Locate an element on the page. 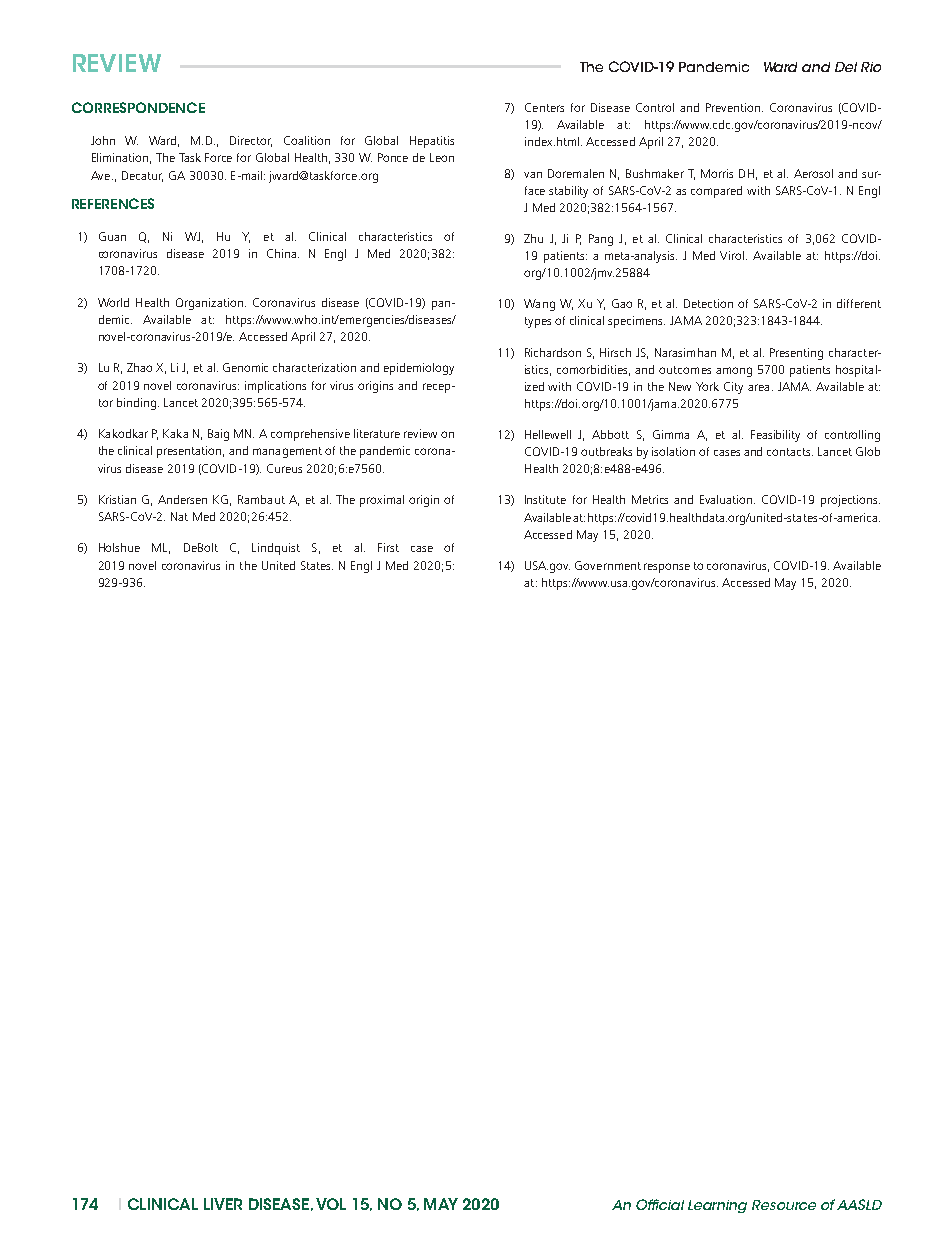 This image has width=952, height=1233. Liver is located at coordinates (223, 1204).
